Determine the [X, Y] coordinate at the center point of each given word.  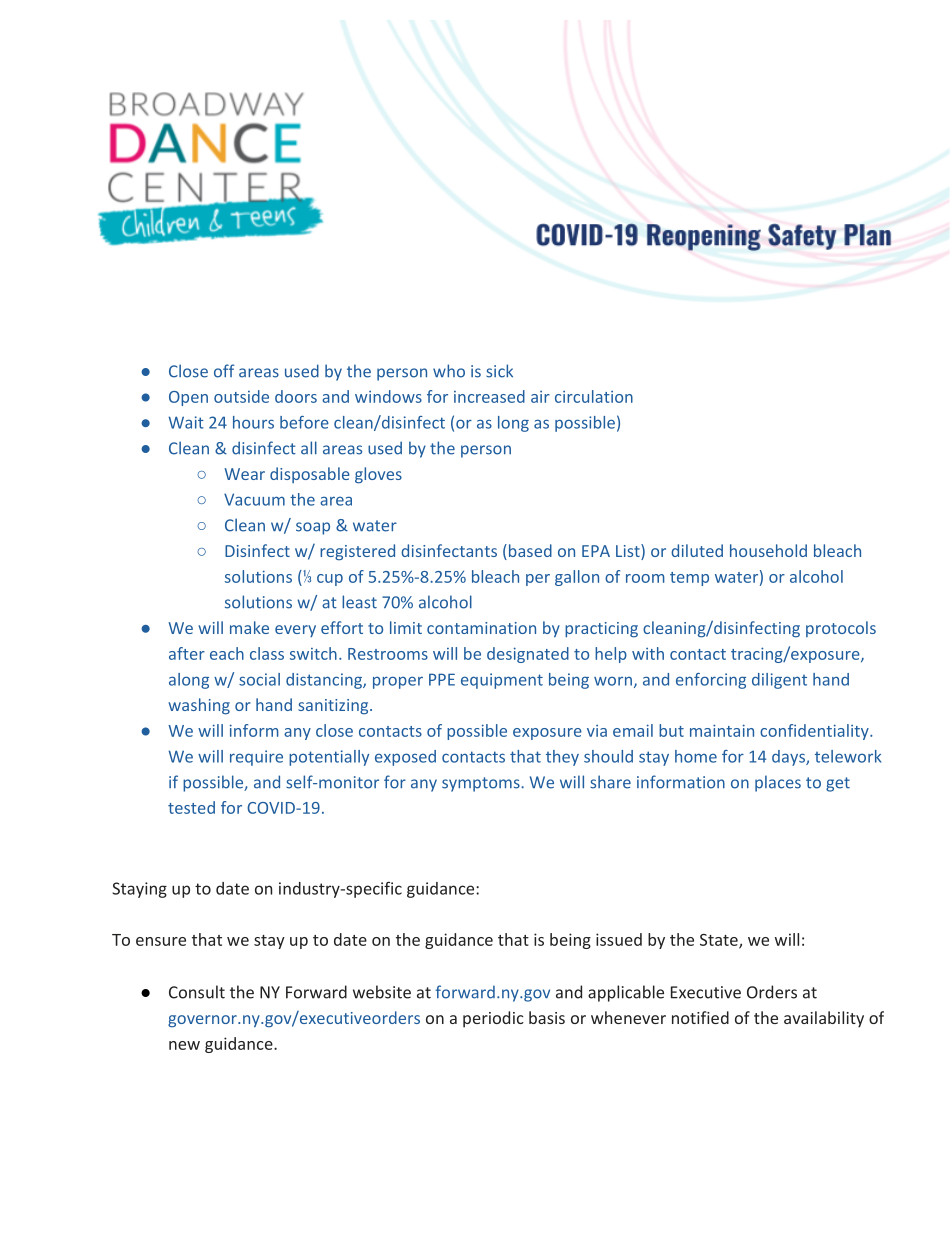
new [184, 1045]
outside [241, 396]
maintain [722, 730]
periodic [493, 1019]
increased [489, 396]
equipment [502, 681]
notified [700, 1017]
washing [199, 706]
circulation [594, 396]
